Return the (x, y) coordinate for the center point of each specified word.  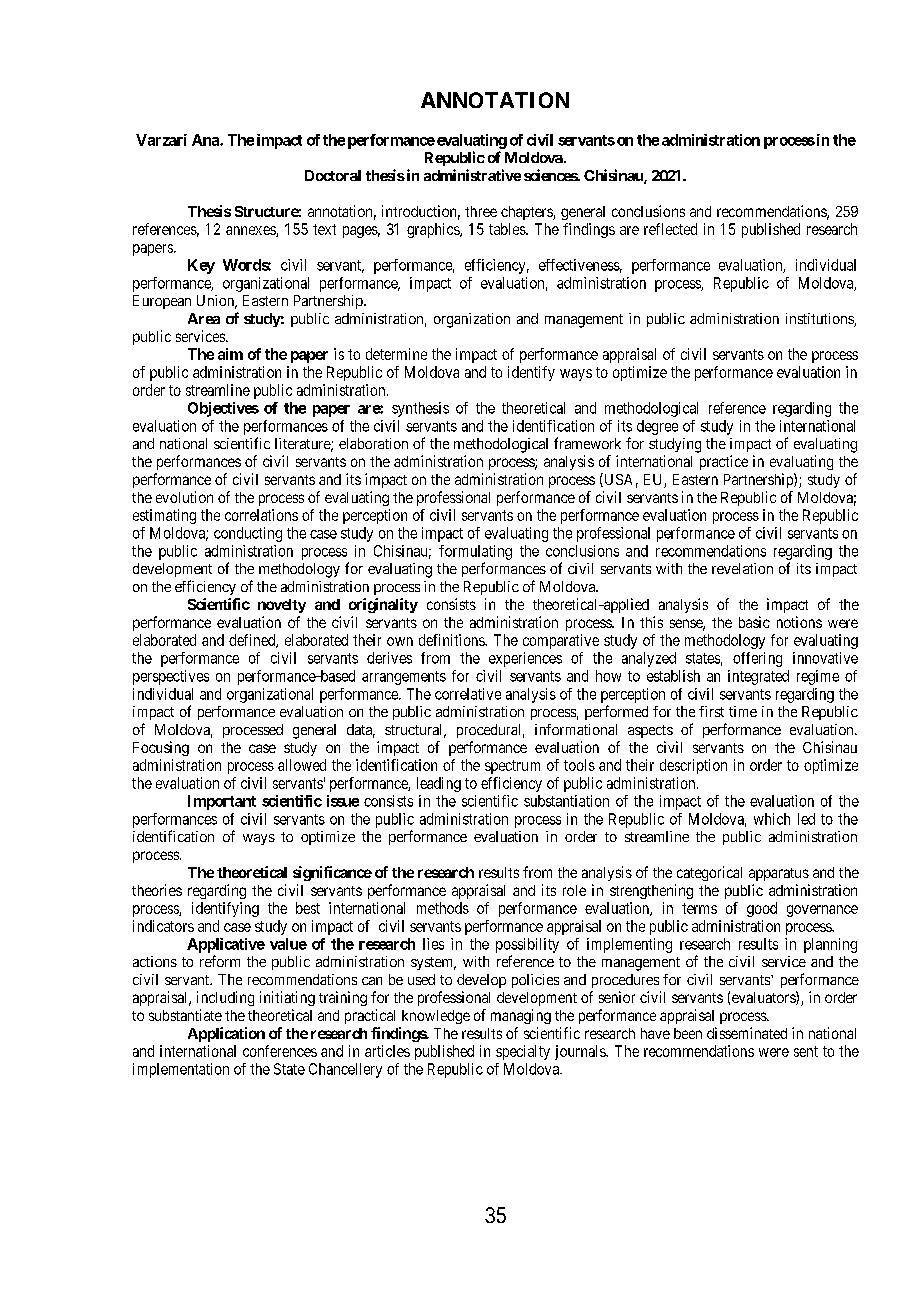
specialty (523, 1052)
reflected (670, 229)
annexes (251, 231)
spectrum (512, 767)
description (693, 766)
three (481, 211)
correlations (261, 515)
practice (724, 462)
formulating (475, 552)
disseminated (747, 1033)
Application (226, 1034)
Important (222, 802)
